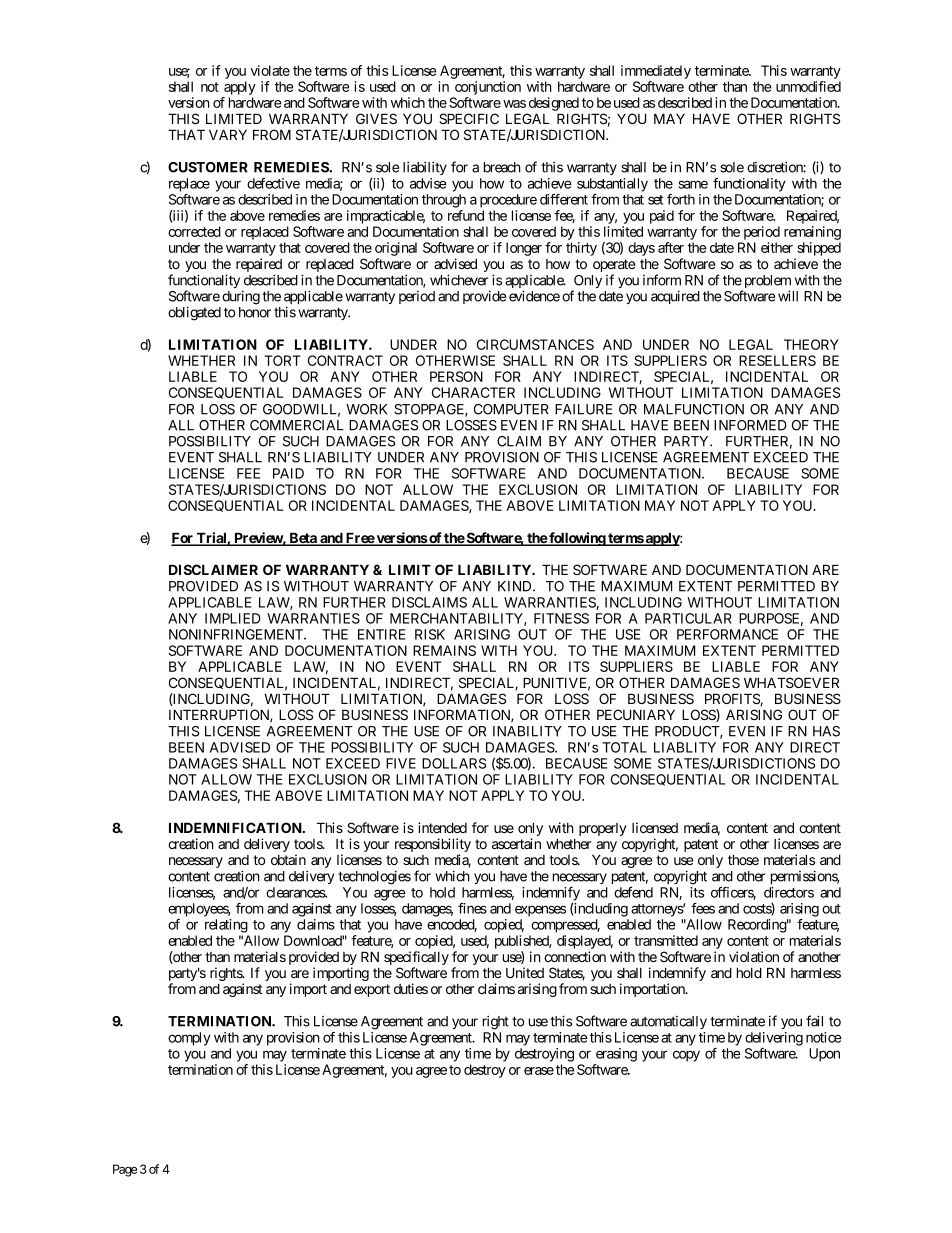 This page has height=1233, width=952. Describe the element at coordinates (727, 634) in the page. I see `PERFORMANCE` at that location.
